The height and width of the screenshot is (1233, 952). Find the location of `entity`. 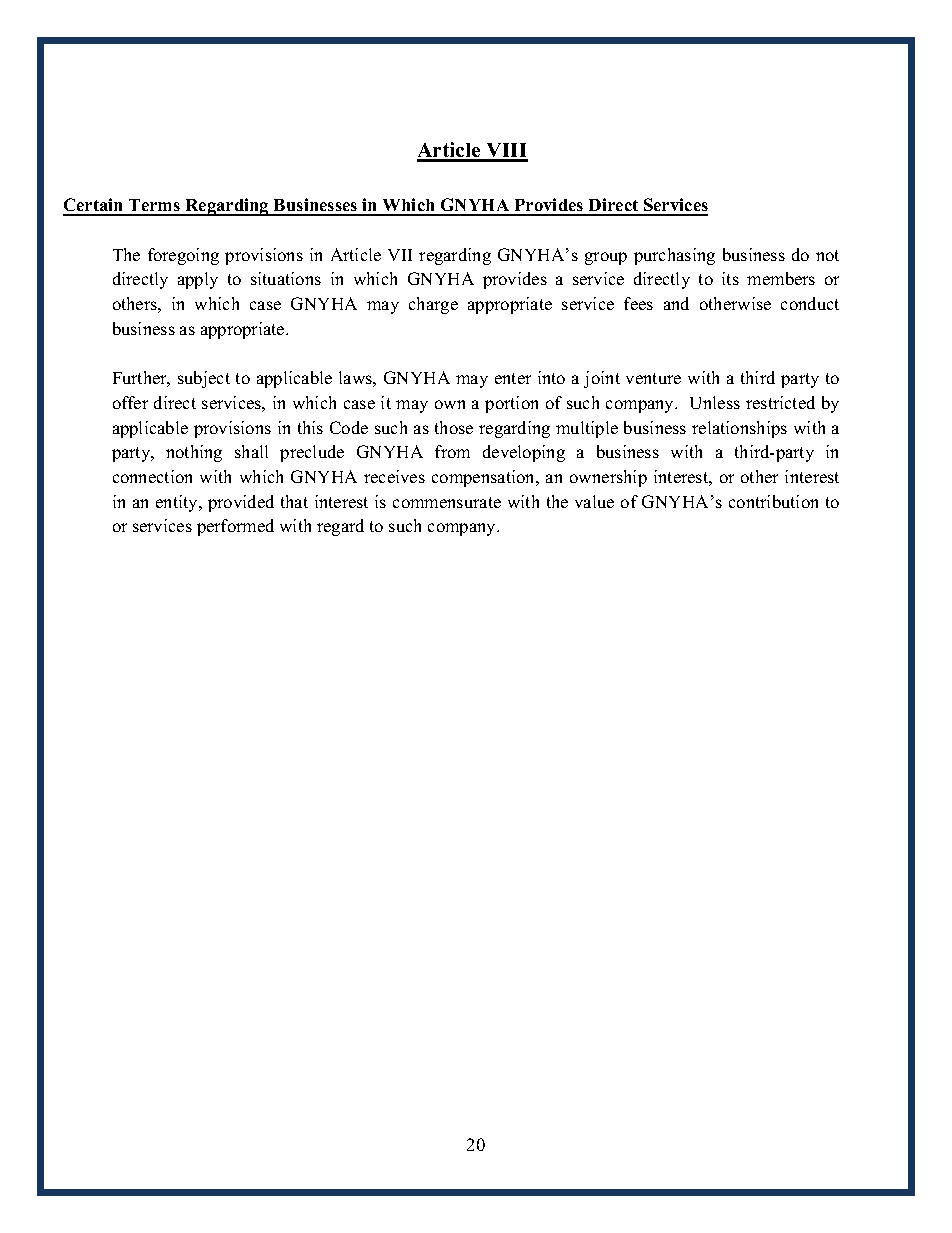

entity is located at coordinates (178, 503).
